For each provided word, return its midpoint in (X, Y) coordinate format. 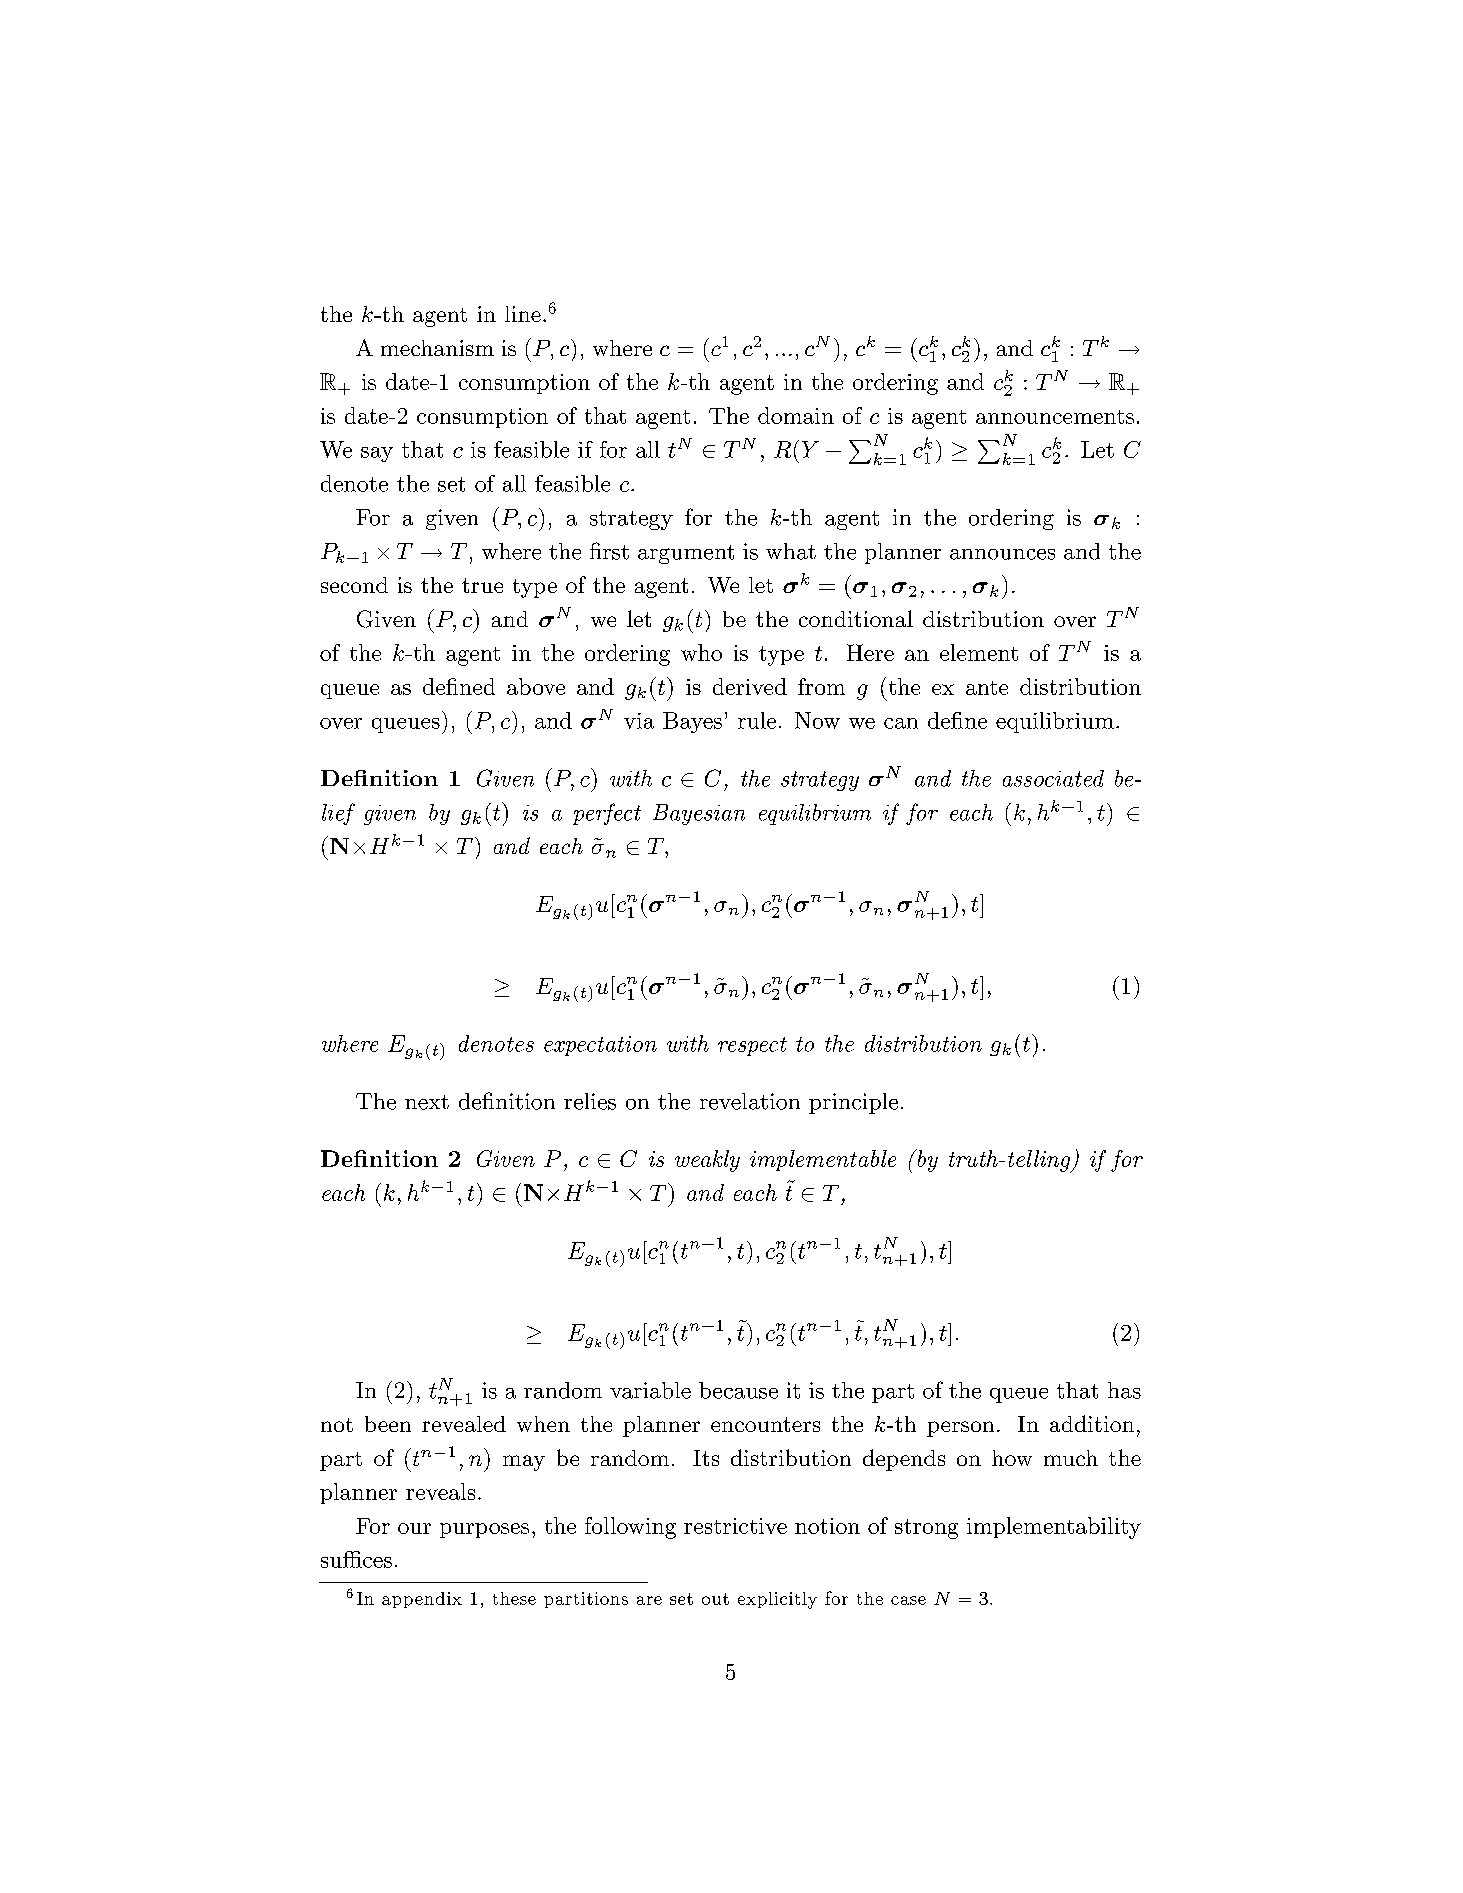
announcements (1055, 417)
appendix (422, 1600)
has (1124, 1390)
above (536, 686)
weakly (707, 1161)
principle (853, 1103)
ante (987, 688)
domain (796, 415)
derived (750, 686)
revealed (464, 1424)
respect (752, 1046)
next (427, 1102)
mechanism (437, 348)
